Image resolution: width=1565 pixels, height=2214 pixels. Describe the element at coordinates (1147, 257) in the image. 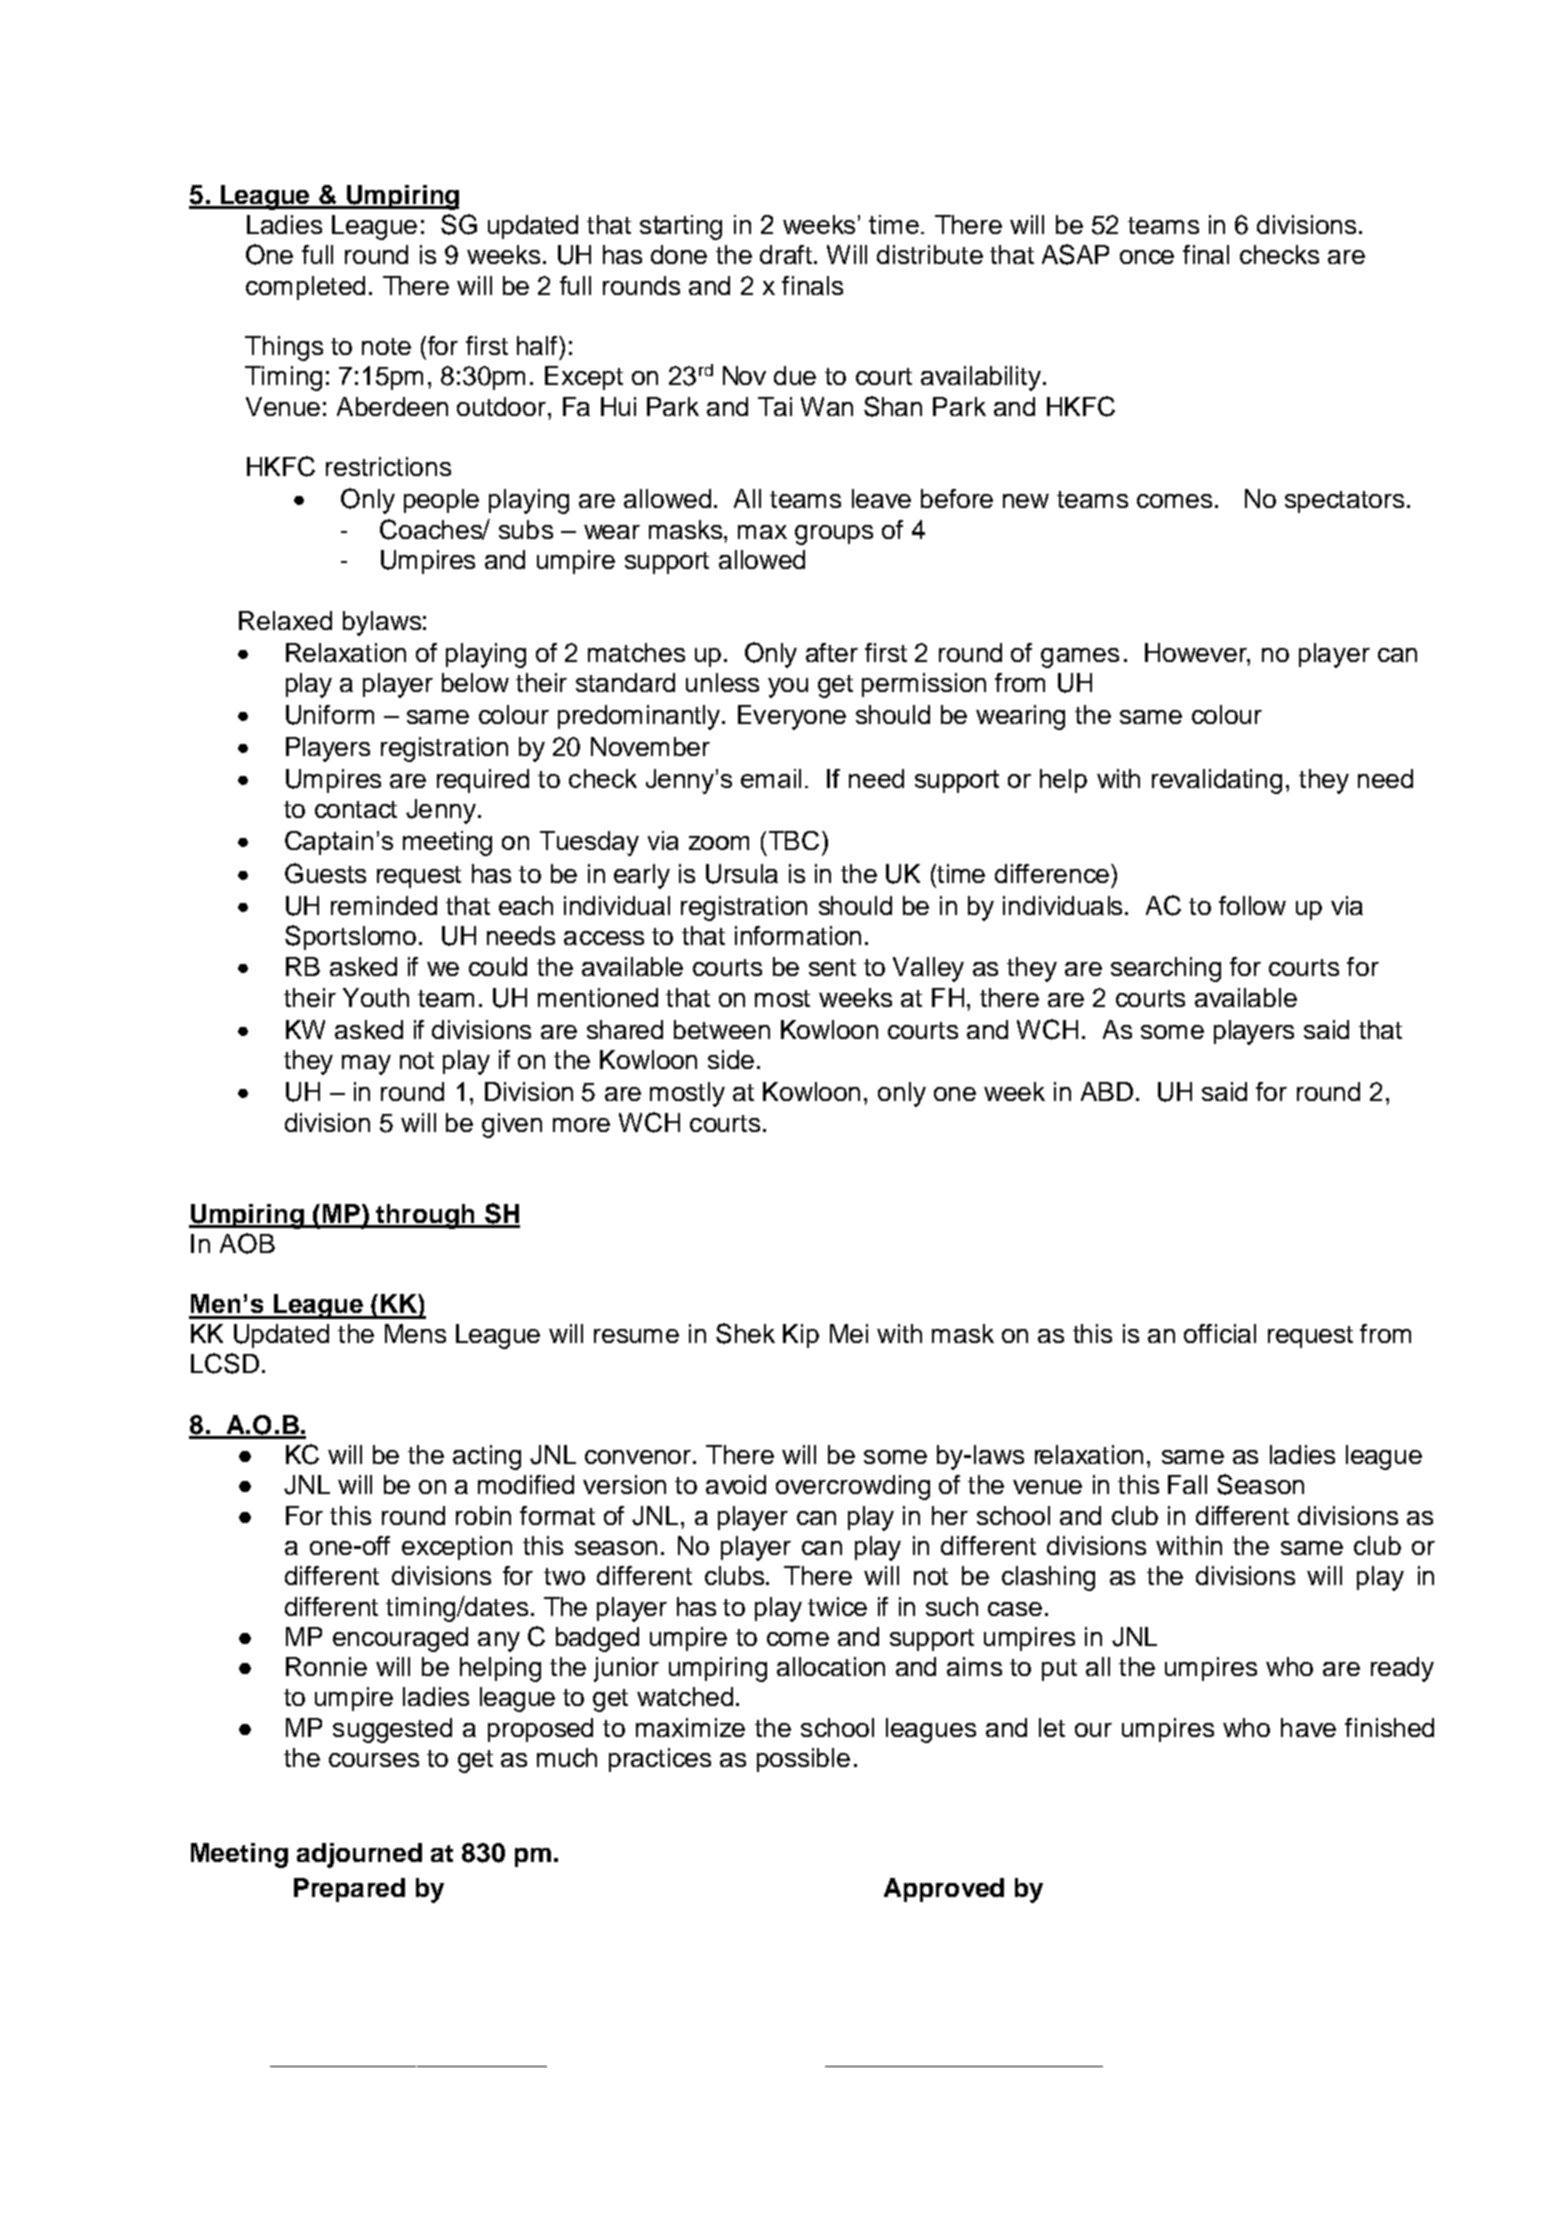

I see `once` at that location.
